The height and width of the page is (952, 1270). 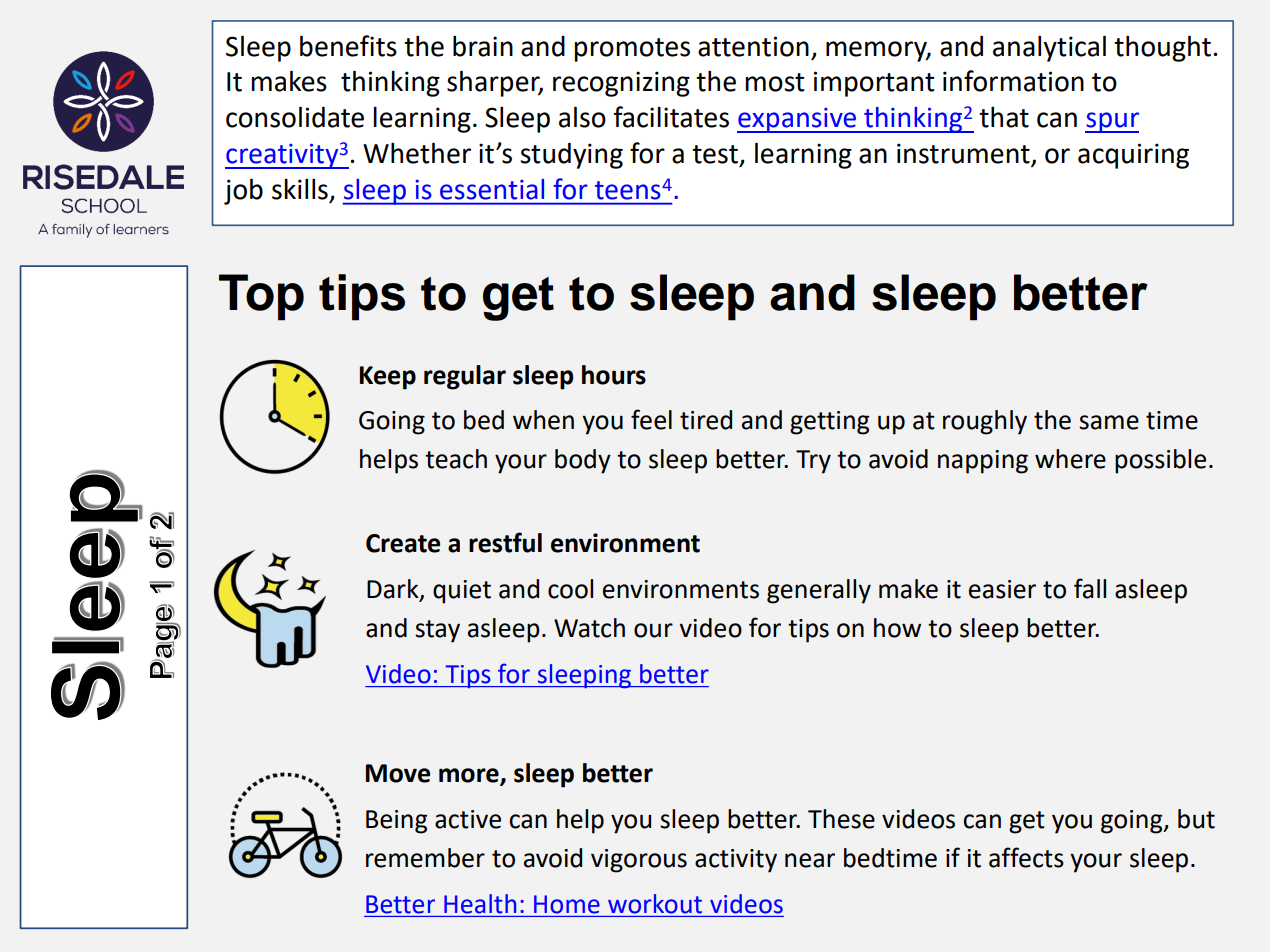 What do you see at coordinates (736, 861) in the page?
I see `activity` at bounding box center [736, 861].
